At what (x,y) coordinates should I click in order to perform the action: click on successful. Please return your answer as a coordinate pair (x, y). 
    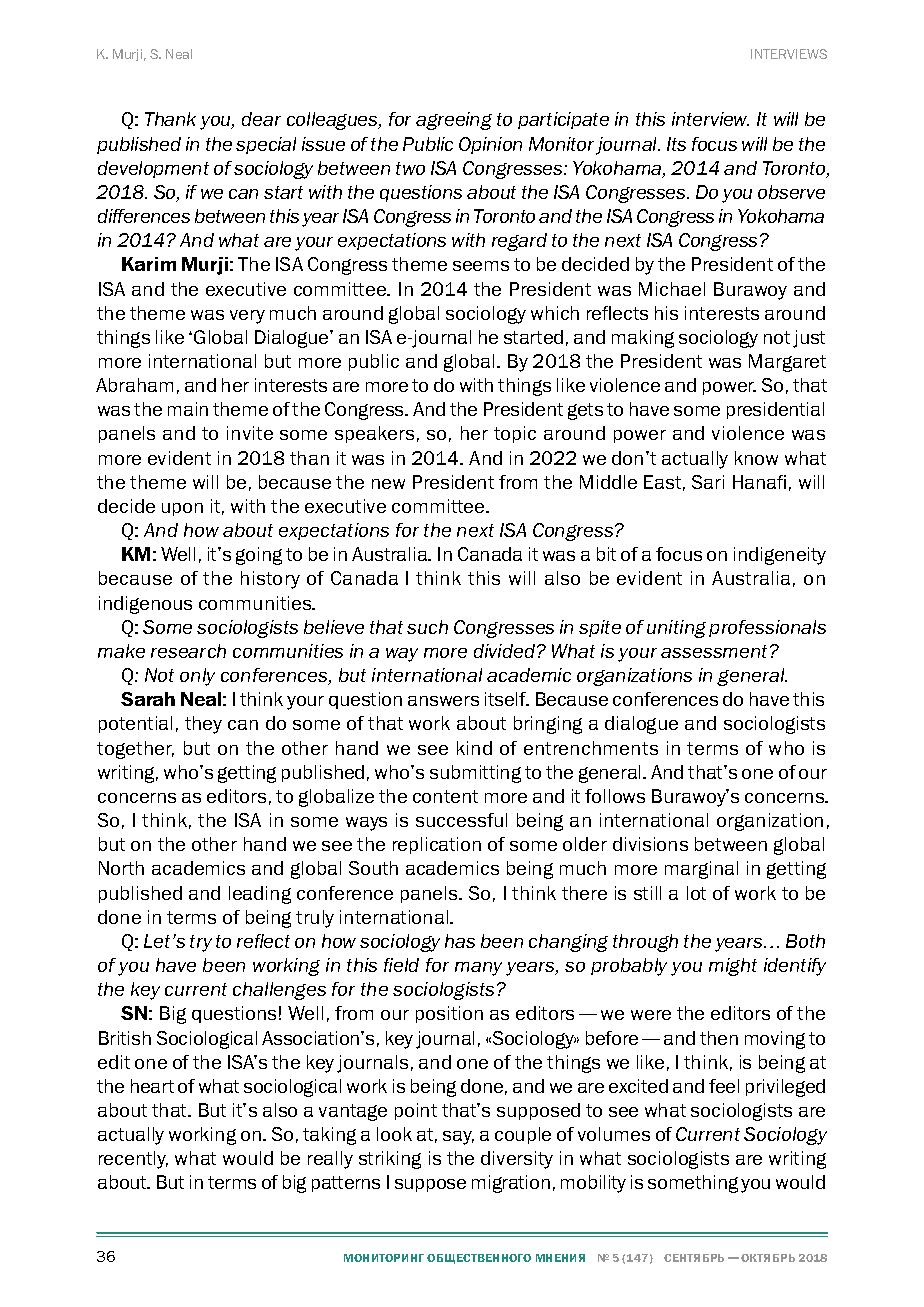
    Looking at the image, I should click on (461, 820).
